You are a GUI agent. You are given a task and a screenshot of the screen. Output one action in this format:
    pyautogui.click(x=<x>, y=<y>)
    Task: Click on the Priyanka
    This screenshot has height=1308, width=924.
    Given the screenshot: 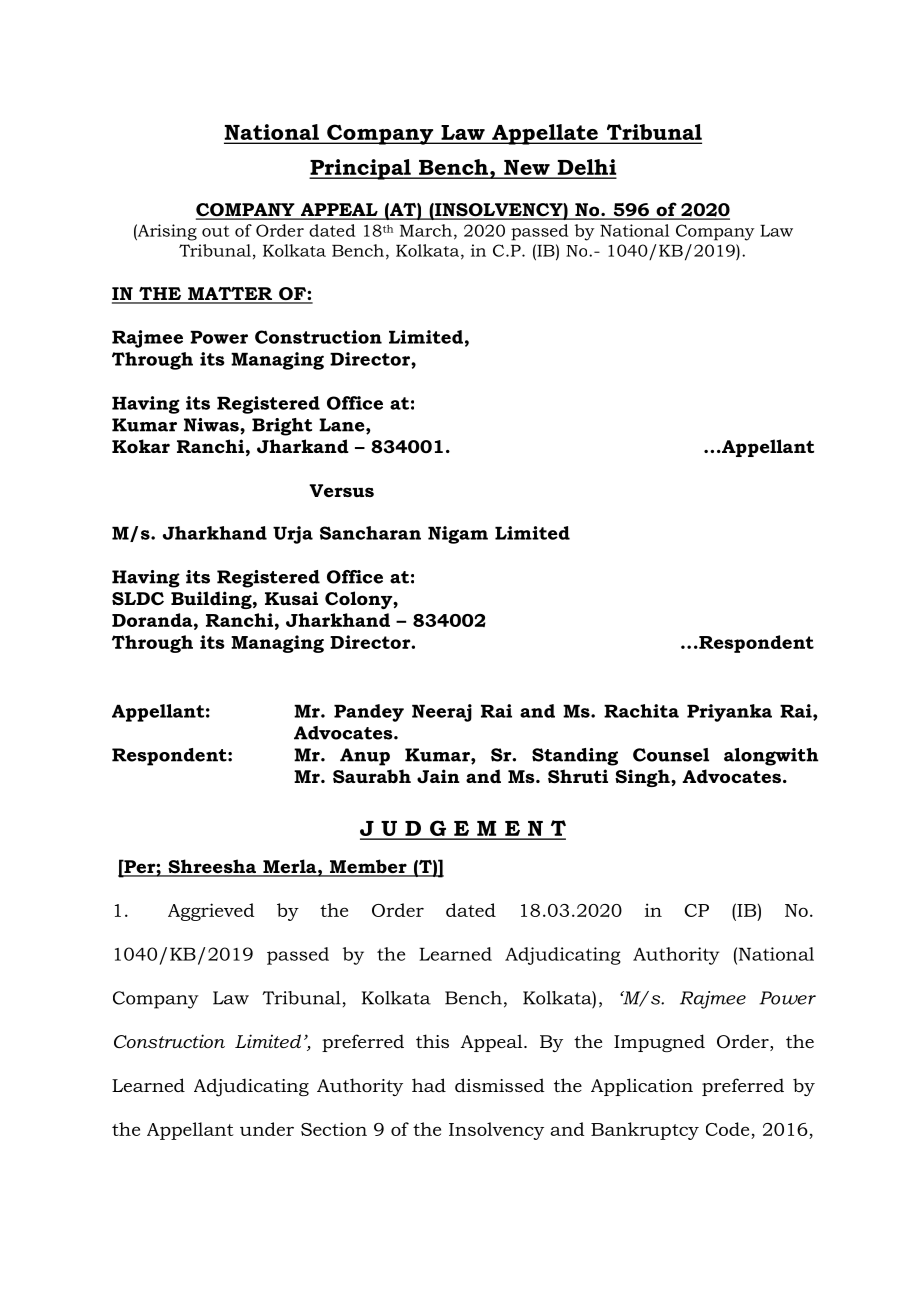 What is the action you would take?
    pyautogui.click(x=729, y=713)
